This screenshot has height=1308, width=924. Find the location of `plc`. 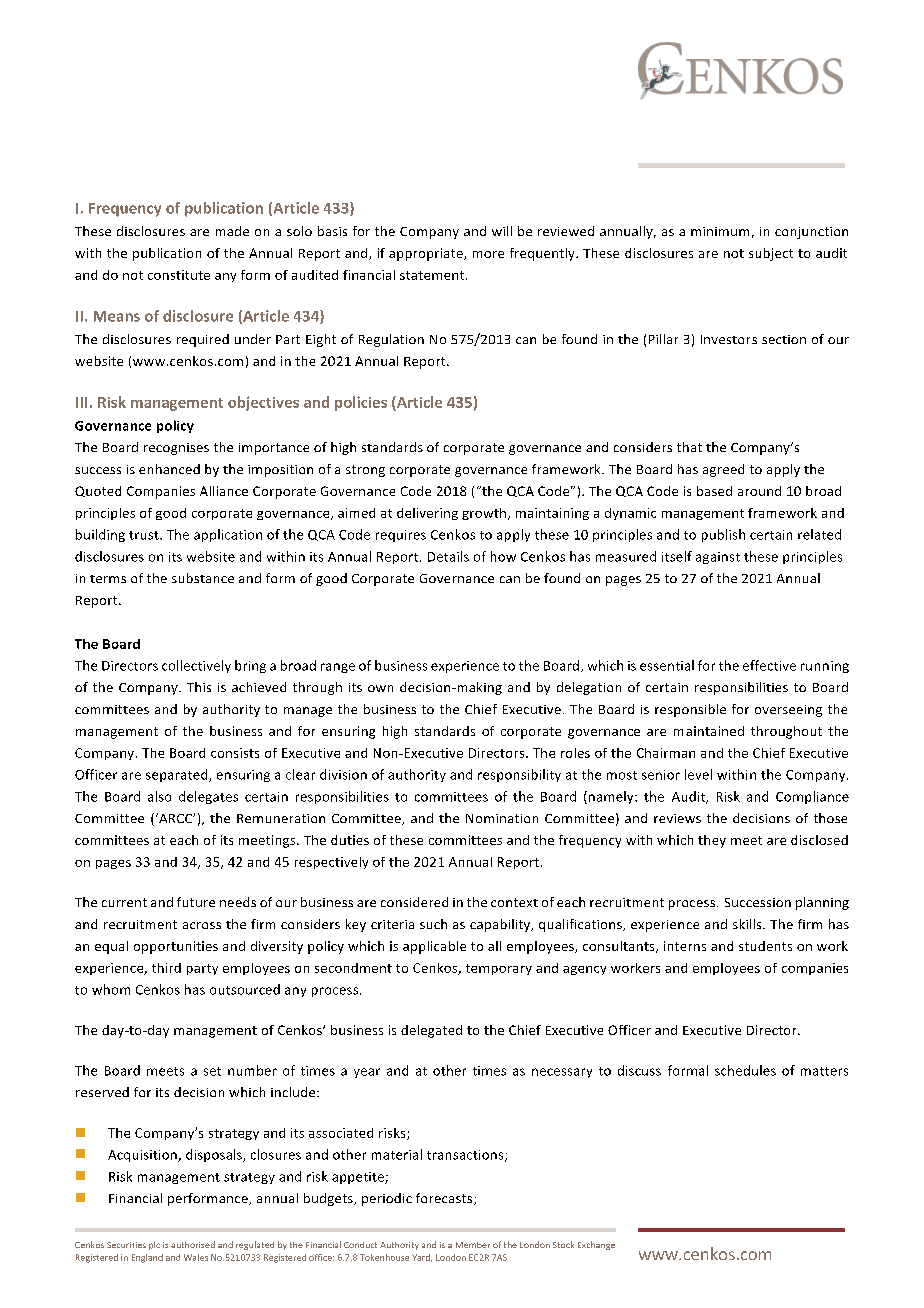

plc is located at coordinates (154, 1246).
